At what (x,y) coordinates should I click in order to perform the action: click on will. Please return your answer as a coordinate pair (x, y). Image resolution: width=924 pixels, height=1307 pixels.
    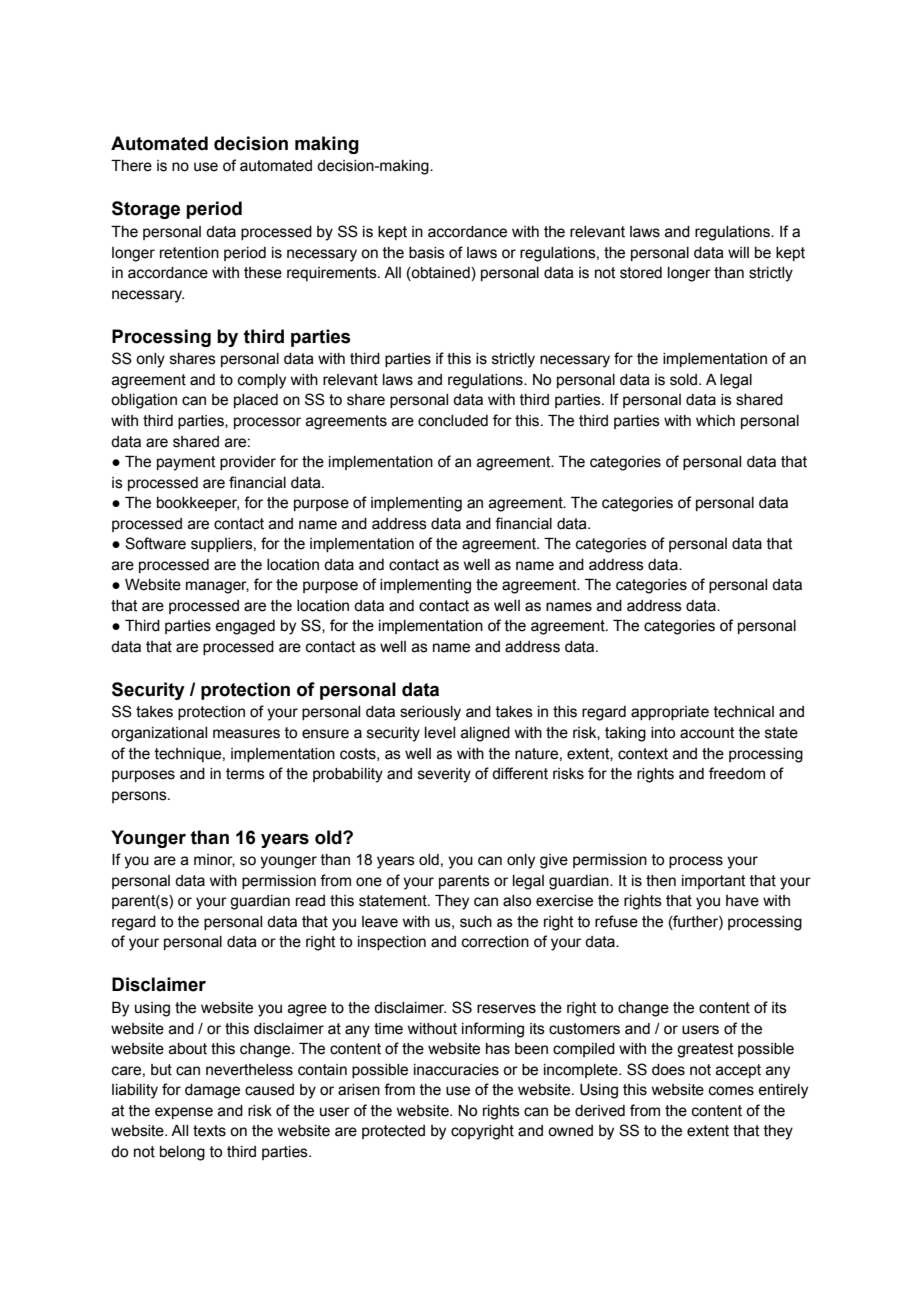
    Looking at the image, I should click on (738, 252).
